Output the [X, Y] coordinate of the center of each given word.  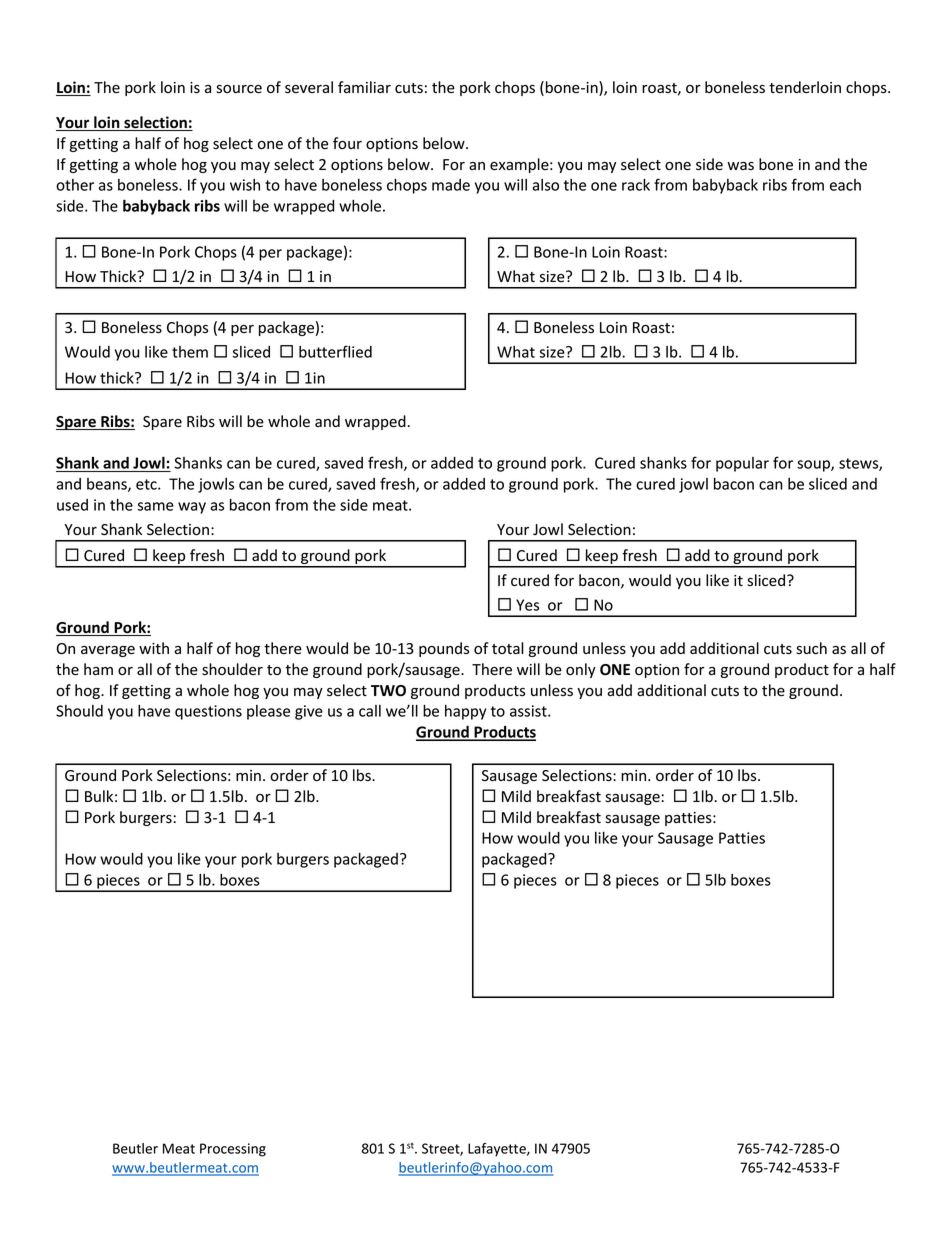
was [740, 166]
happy [465, 712]
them [190, 352]
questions [208, 712]
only [581, 670]
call [370, 711]
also [545, 185]
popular [742, 464]
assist [529, 711]
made [451, 185]
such [811, 648]
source [239, 89]
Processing [233, 1150]
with [154, 648]
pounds [444, 649]
